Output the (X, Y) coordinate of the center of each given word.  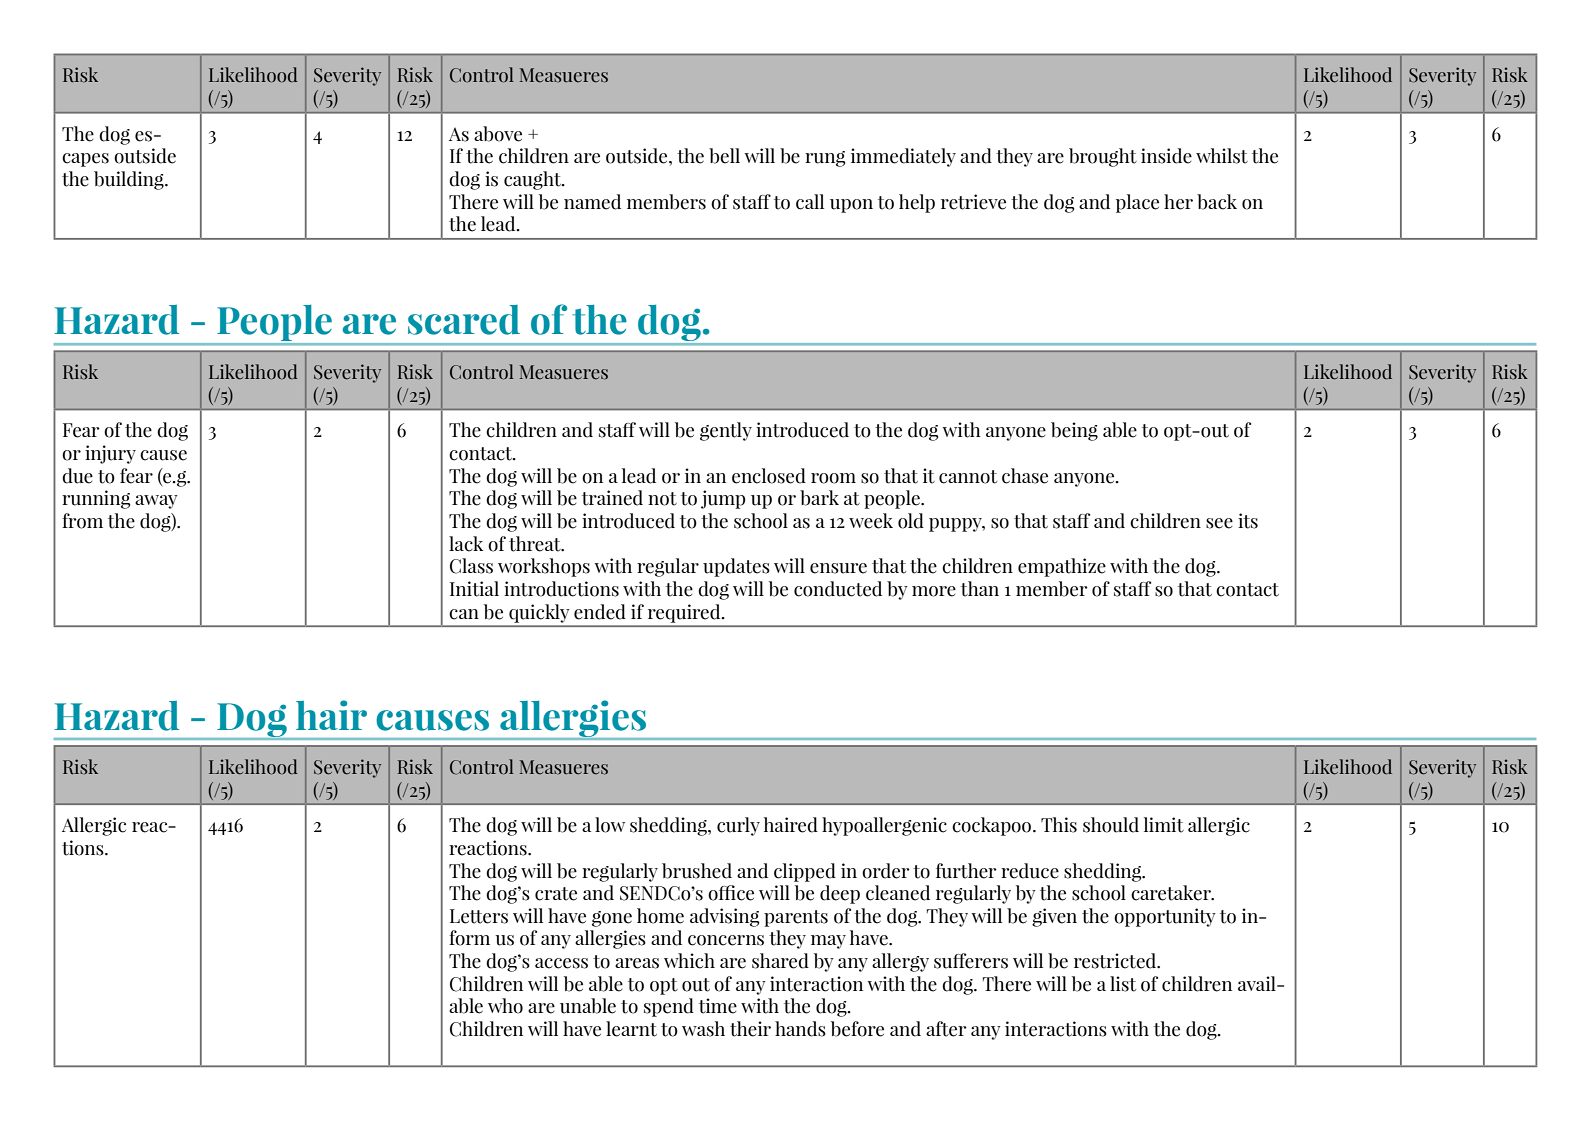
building (130, 180)
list (1123, 984)
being (1074, 431)
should (1111, 825)
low (610, 825)
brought (1103, 157)
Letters (479, 916)
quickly (539, 613)
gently (726, 431)
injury (110, 454)
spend (669, 1007)
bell (724, 156)
